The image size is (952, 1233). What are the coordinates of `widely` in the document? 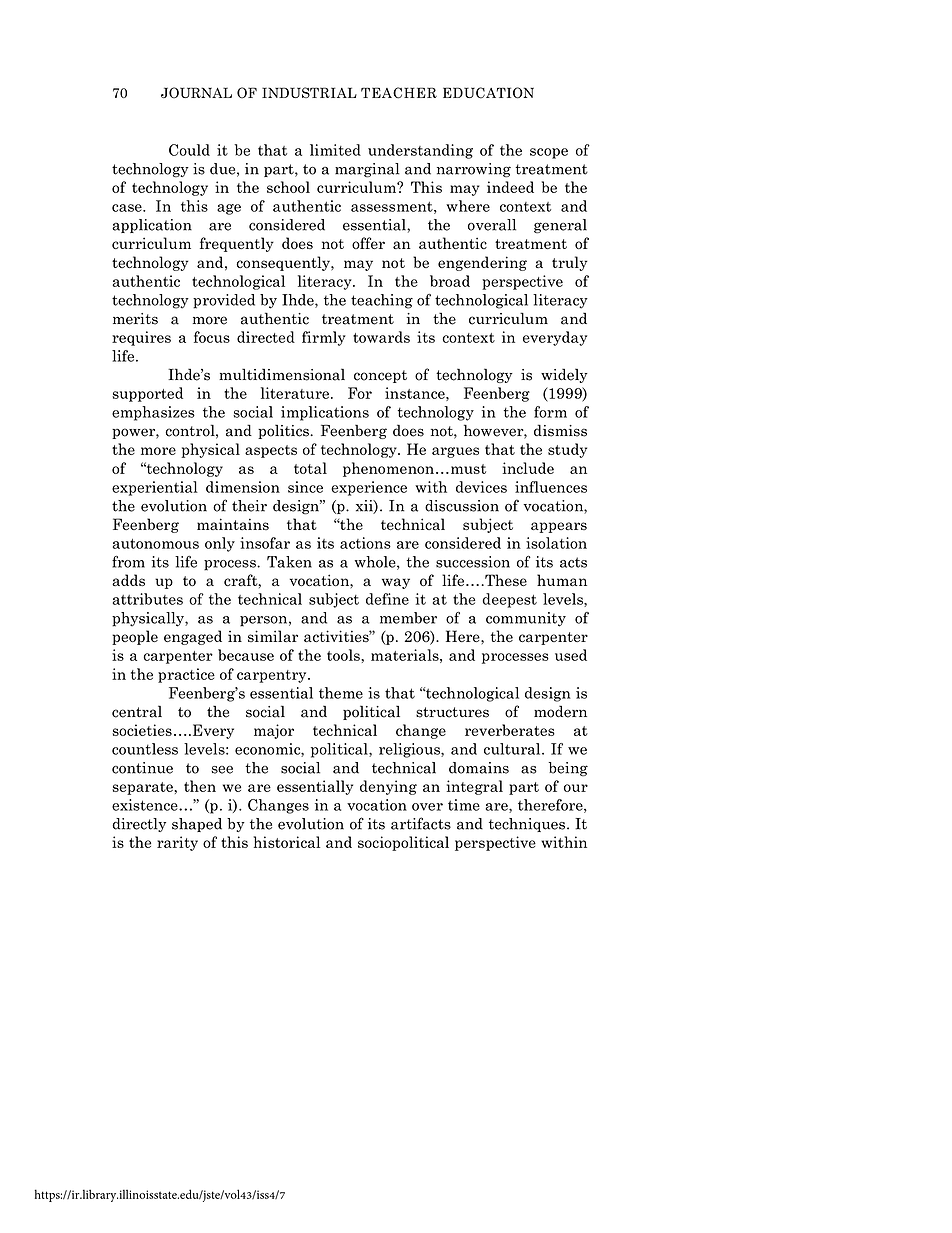 It's located at (564, 375).
